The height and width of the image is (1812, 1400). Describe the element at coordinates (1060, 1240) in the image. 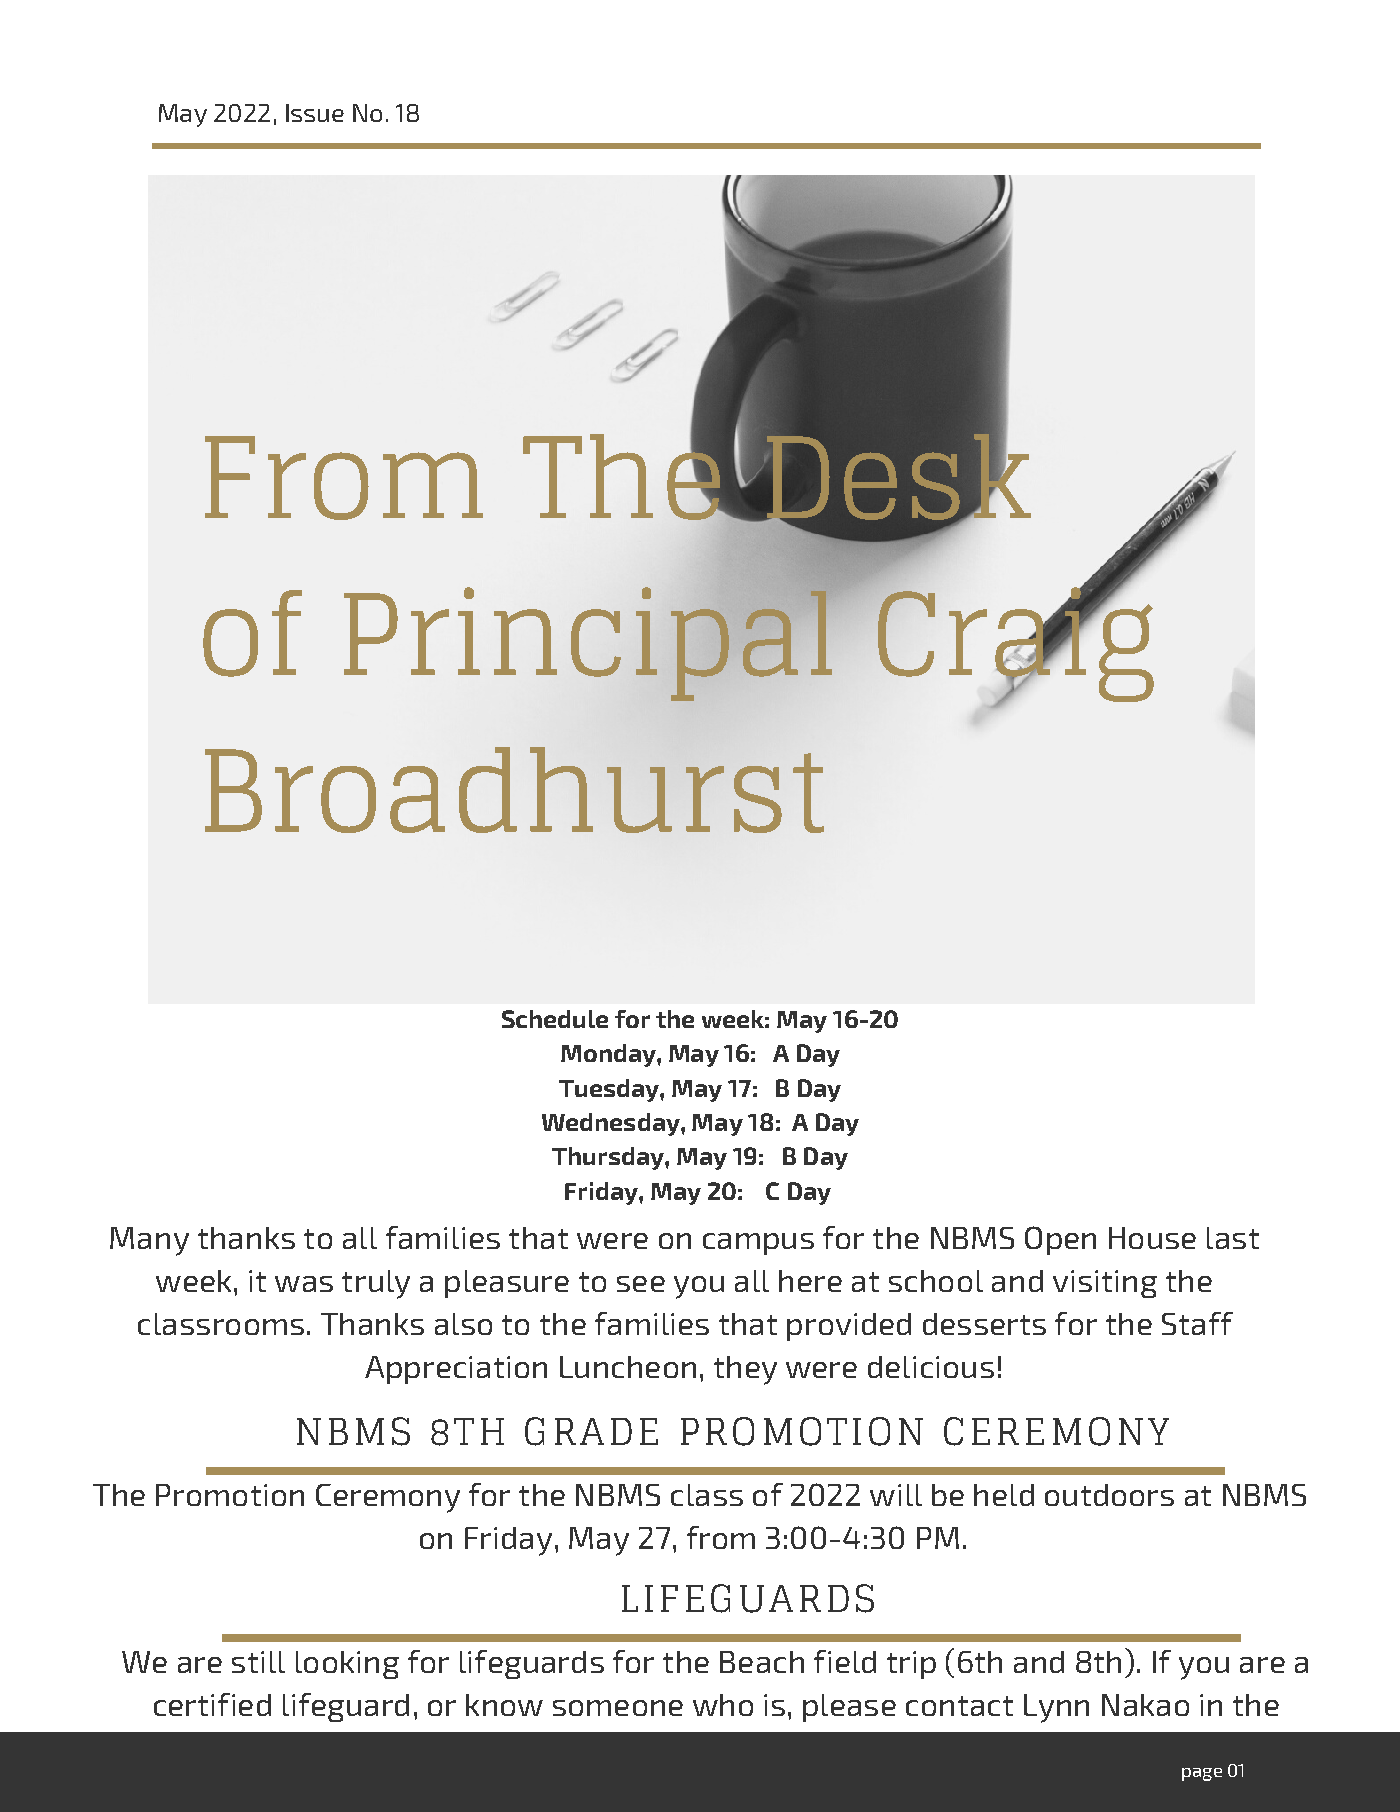

I see `Open` at that location.
